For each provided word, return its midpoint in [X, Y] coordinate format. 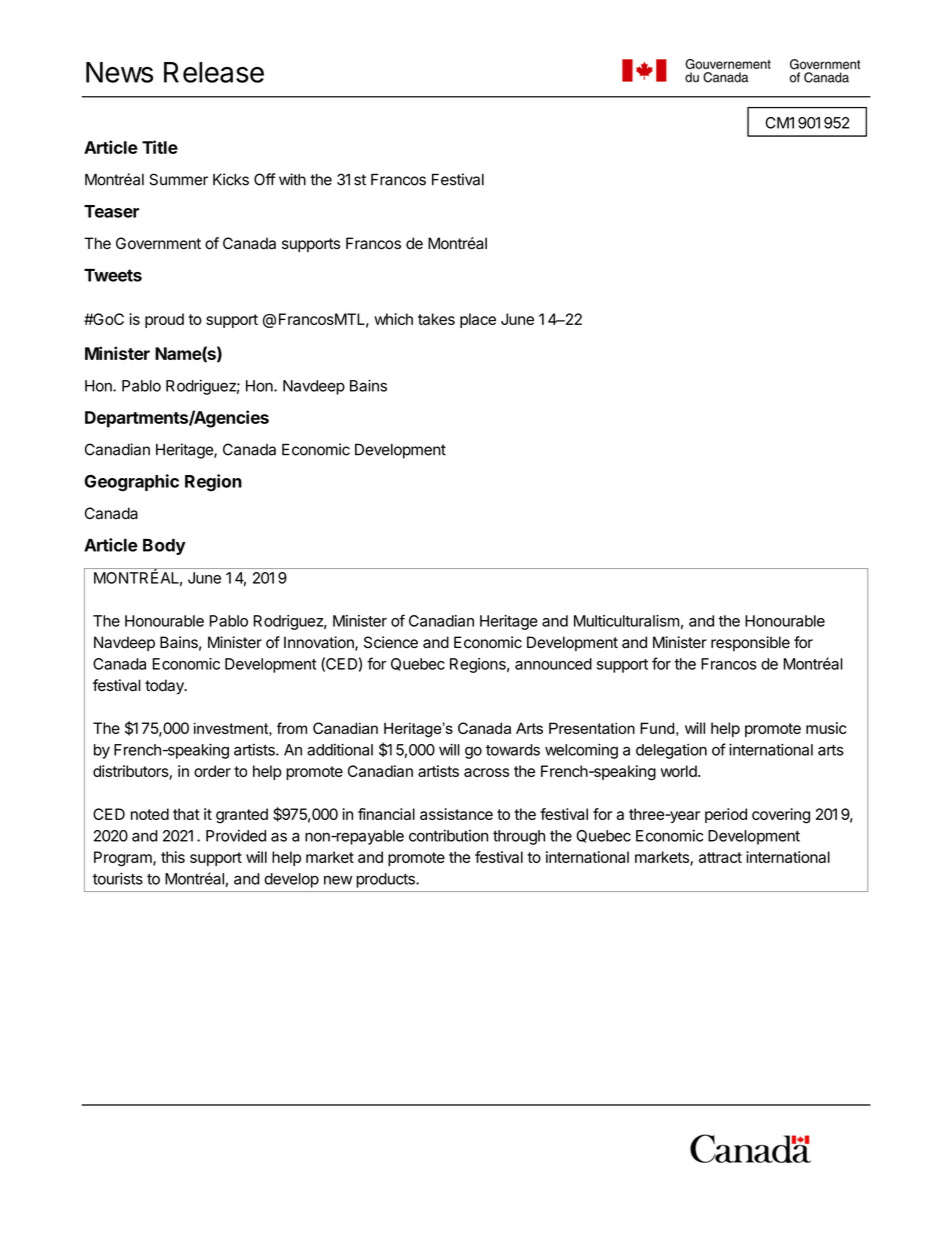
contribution [448, 835]
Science [391, 642]
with [292, 179]
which [393, 319]
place [478, 320]
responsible [750, 643]
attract [720, 857]
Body [164, 547]
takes [436, 319]
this [173, 857]
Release [214, 72]
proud [164, 320]
